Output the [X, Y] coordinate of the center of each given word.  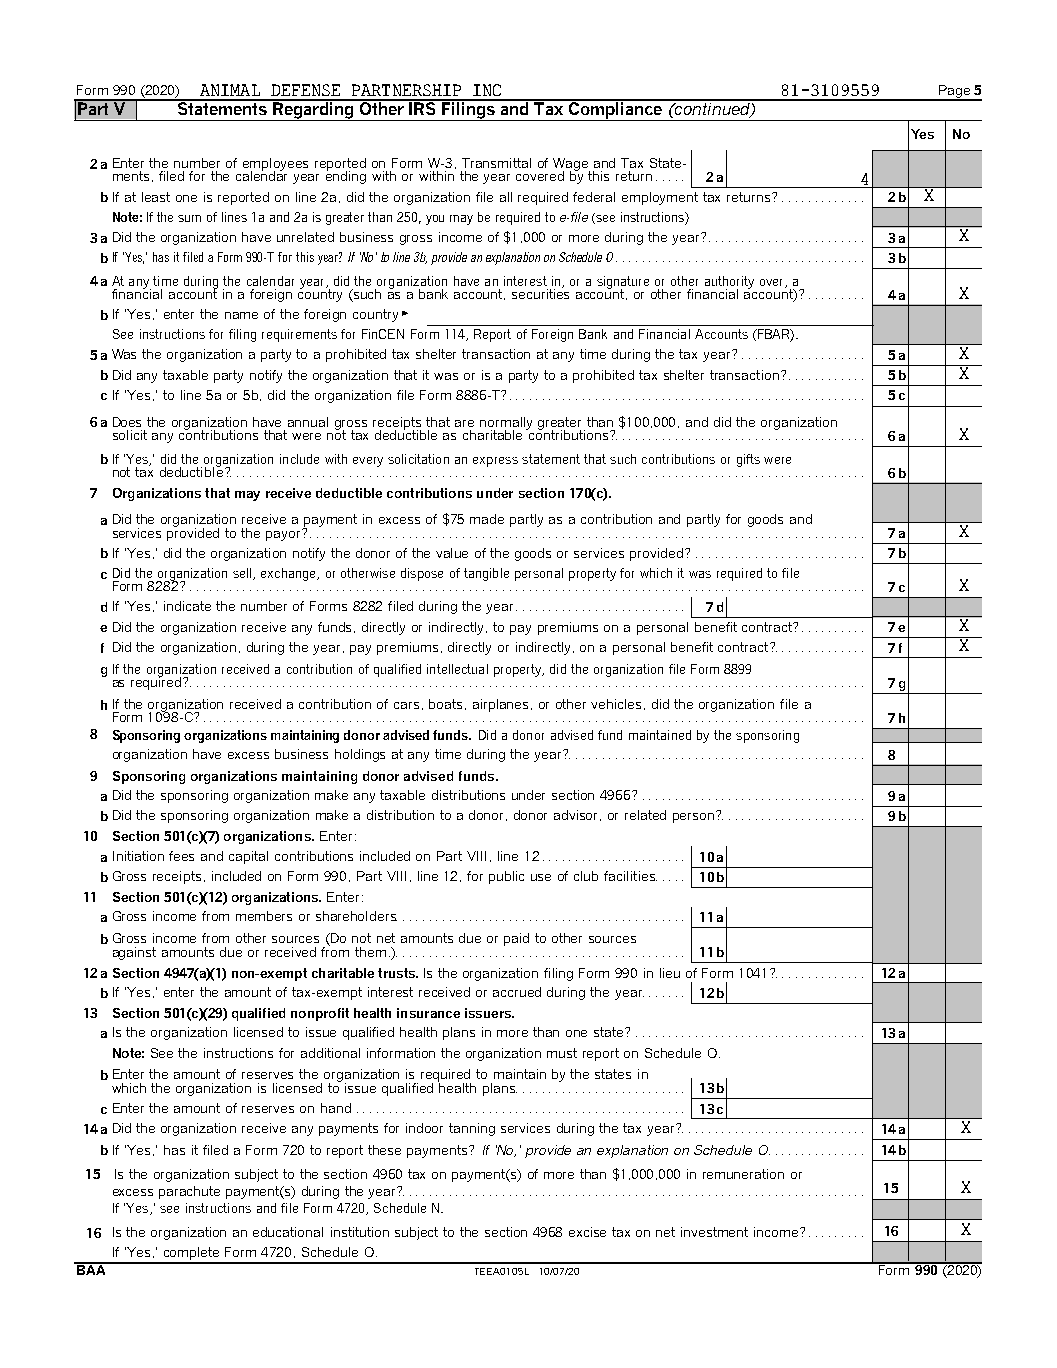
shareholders [356, 916]
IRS [422, 107]
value [452, 553]
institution [360, 1232]
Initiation [138, 856]
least [156, 197]
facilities [630, 876]
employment [660, 198]
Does [127, 422]
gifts [748, 460]
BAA [91, 1268]
